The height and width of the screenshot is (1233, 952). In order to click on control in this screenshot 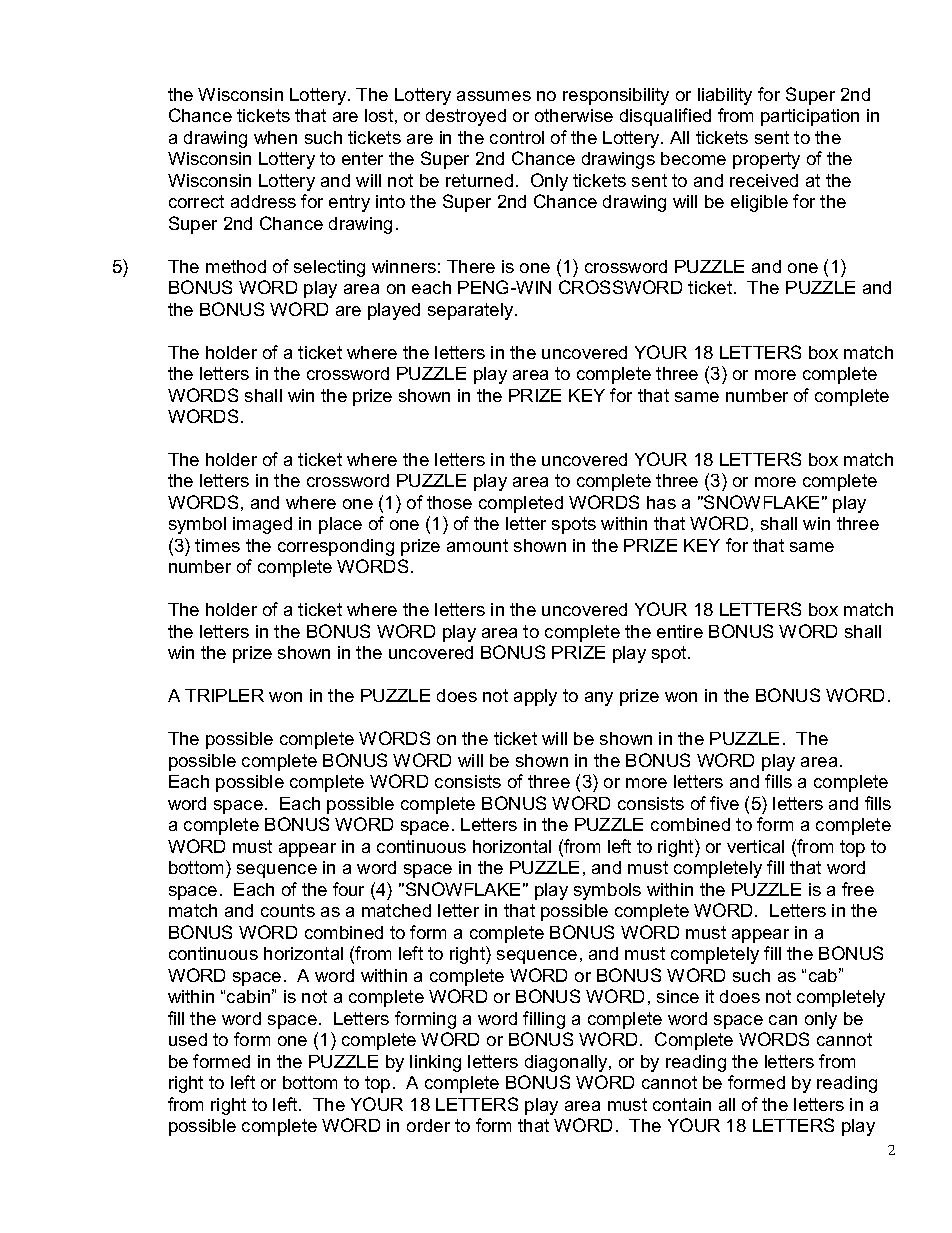, I will do `click(517, 137)`.
